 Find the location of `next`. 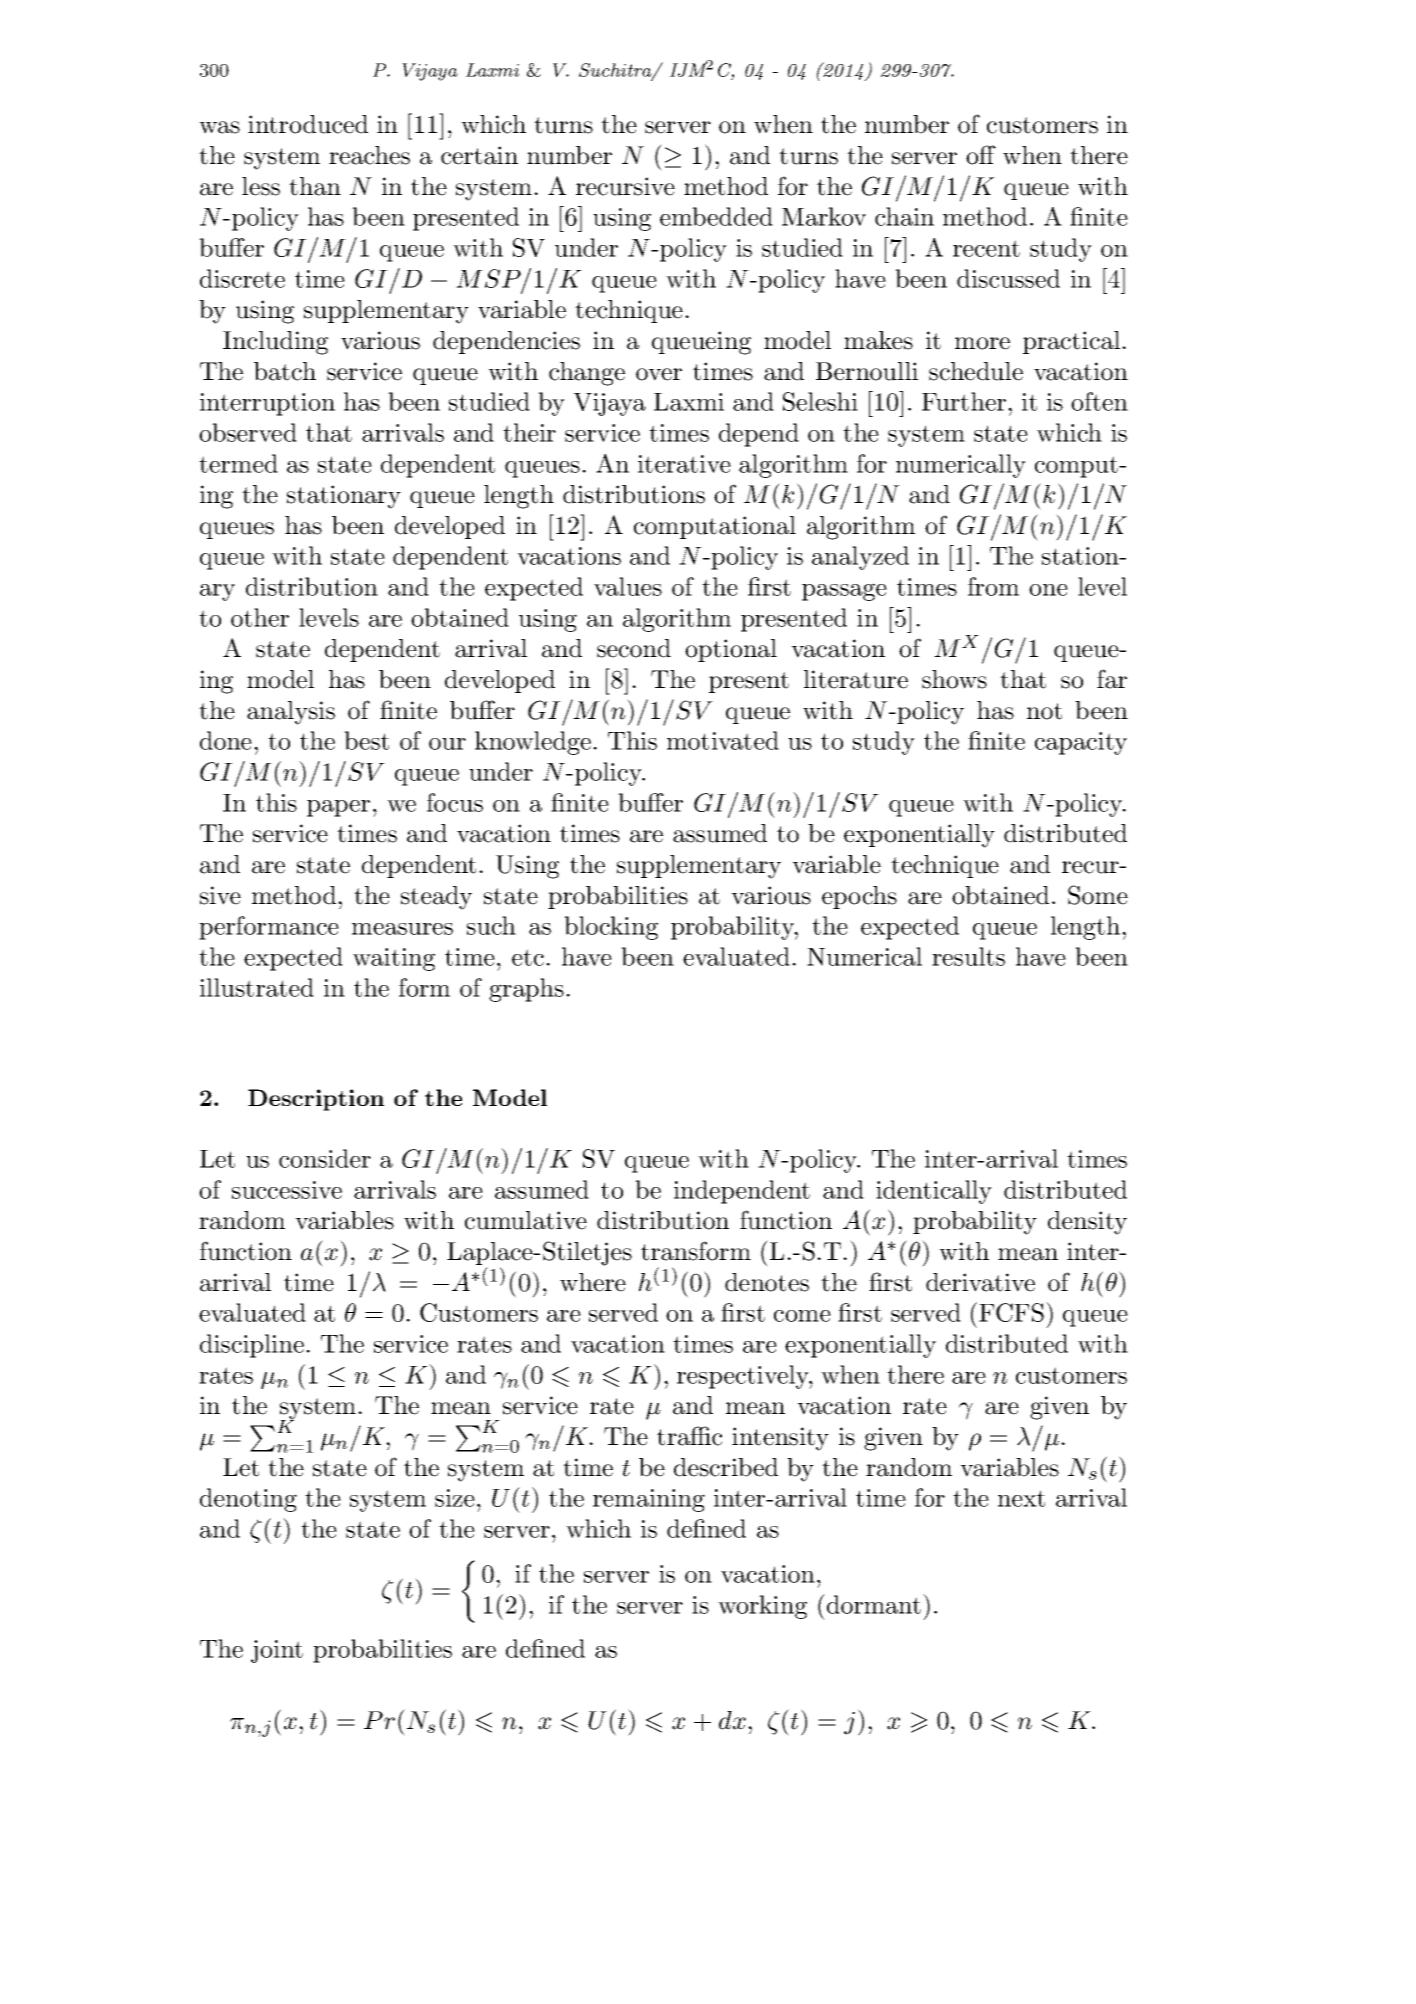

next is located at coordinates (1021, 1498).
